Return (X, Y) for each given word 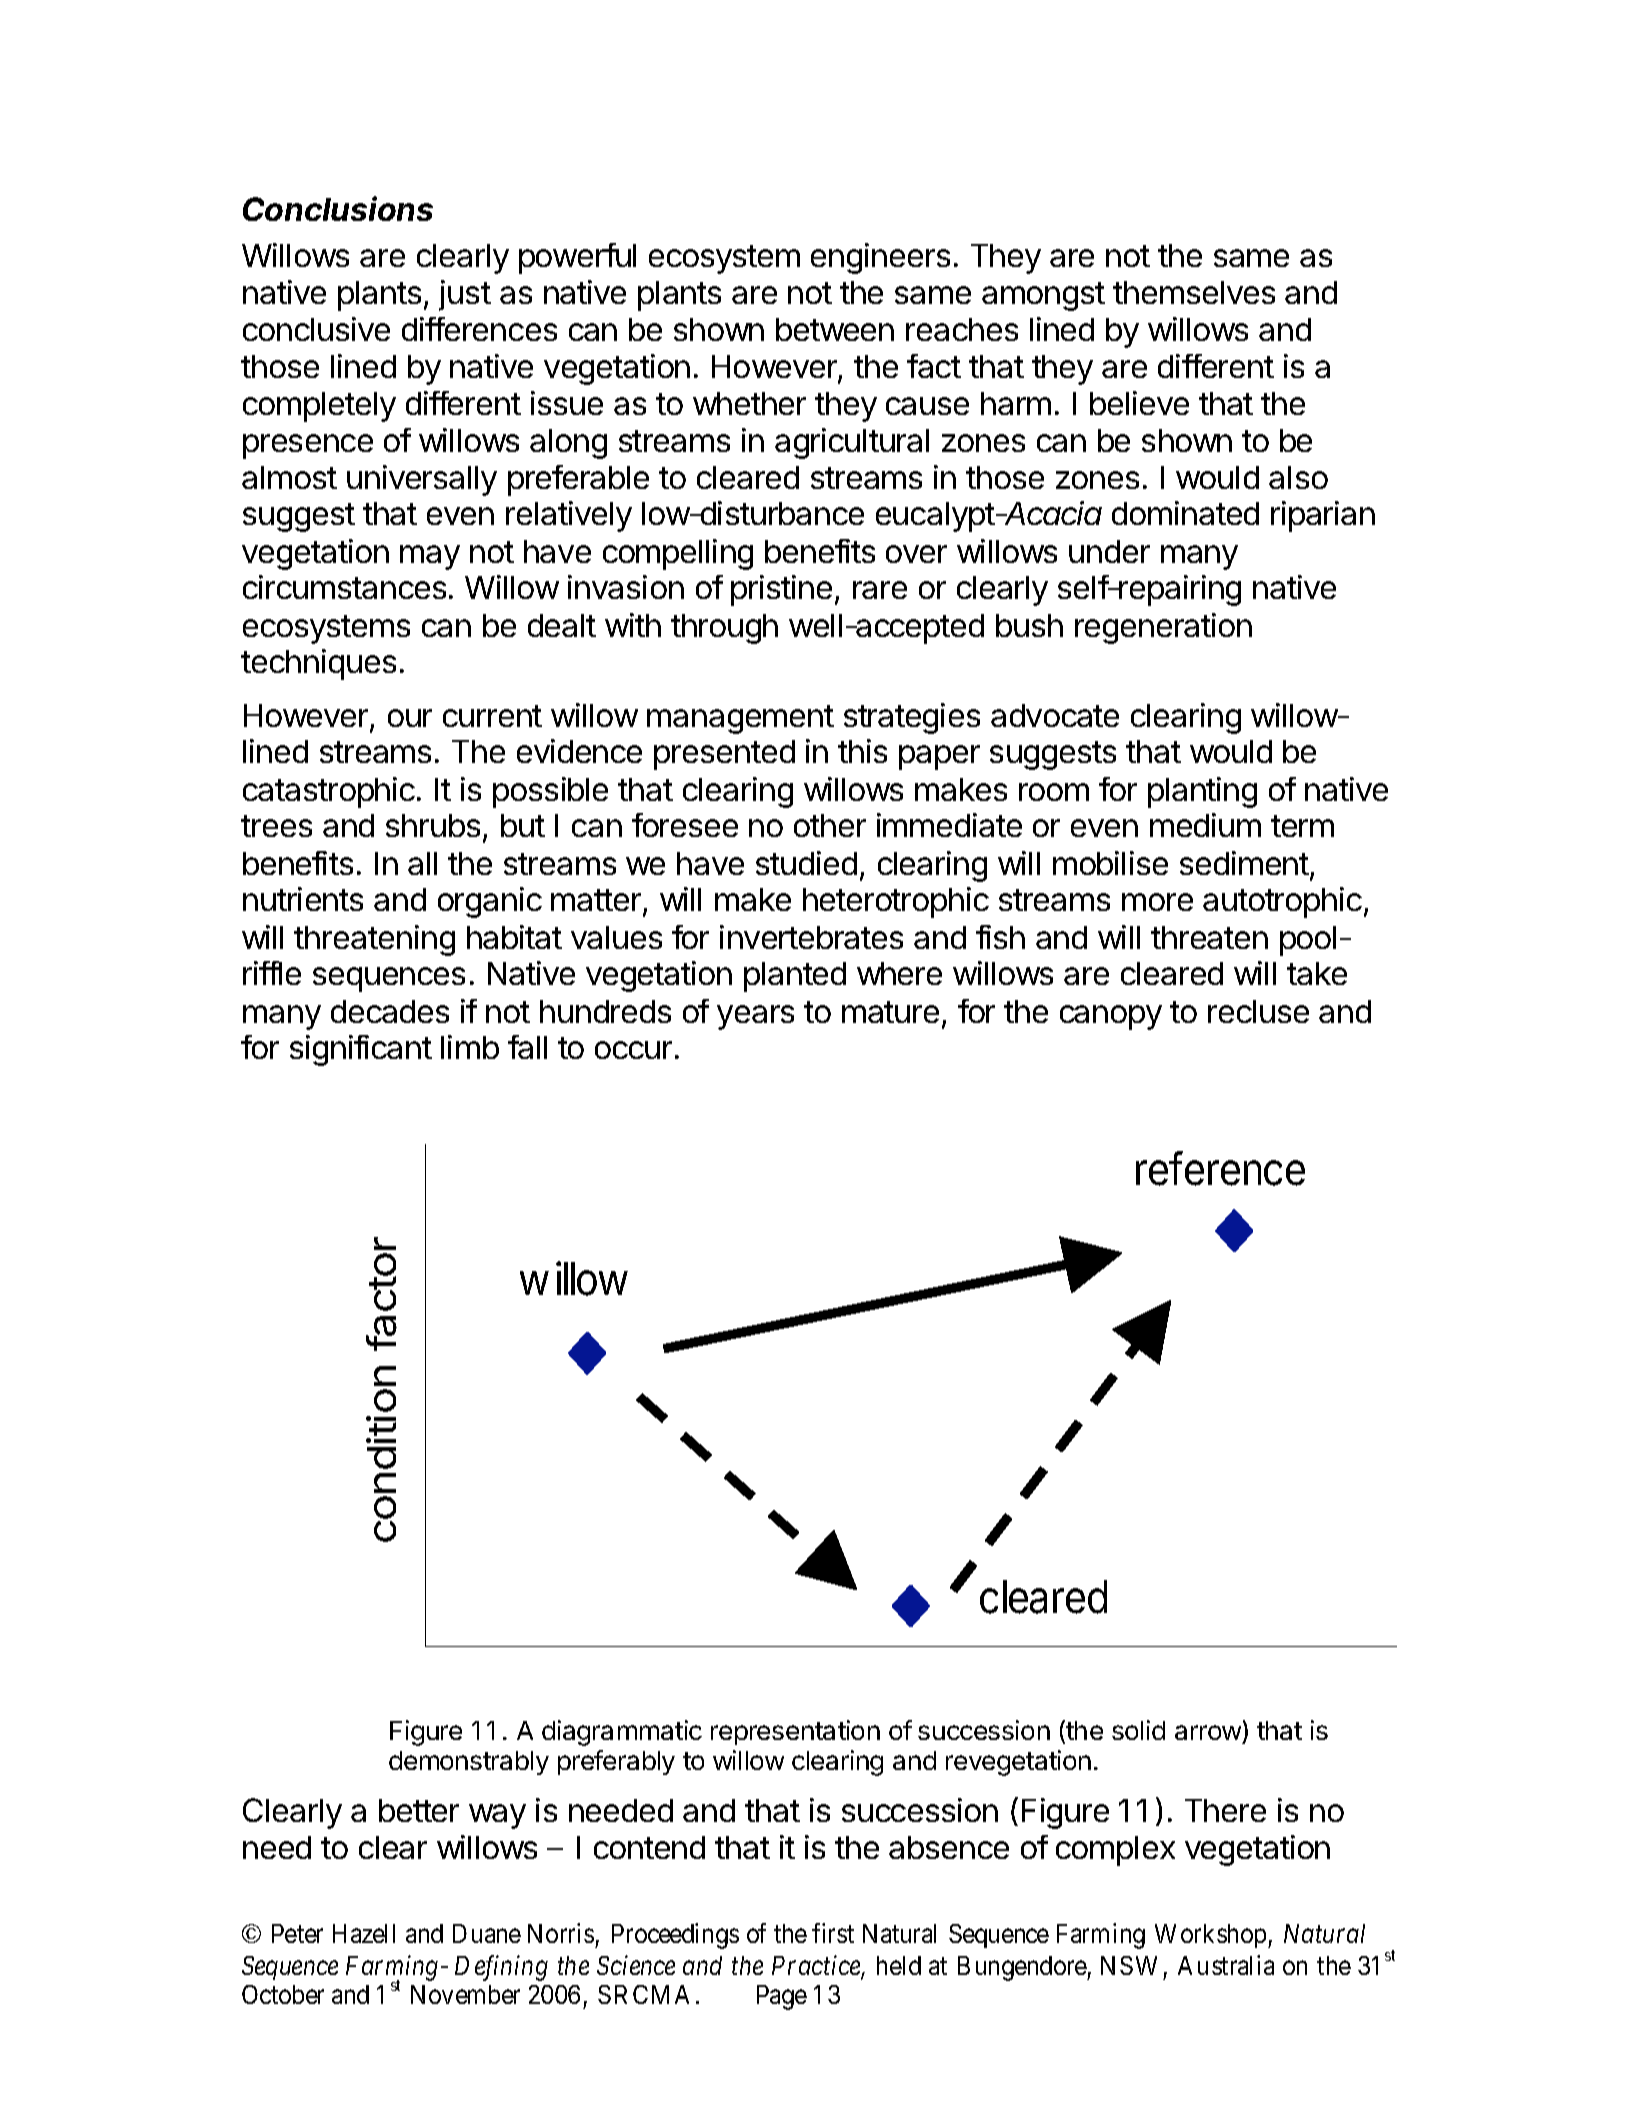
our (410, 718)
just (465, 295)
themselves (1194, 292)
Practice (817, 1967)
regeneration (1163, 628)
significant (361, 1050)
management (740, 719)
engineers (880, 258)
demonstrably (469, 1763)
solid (1138, 1730)
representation (795, 1732)
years (755, 1017)
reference (1220, 1168)
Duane (487, 1933)
